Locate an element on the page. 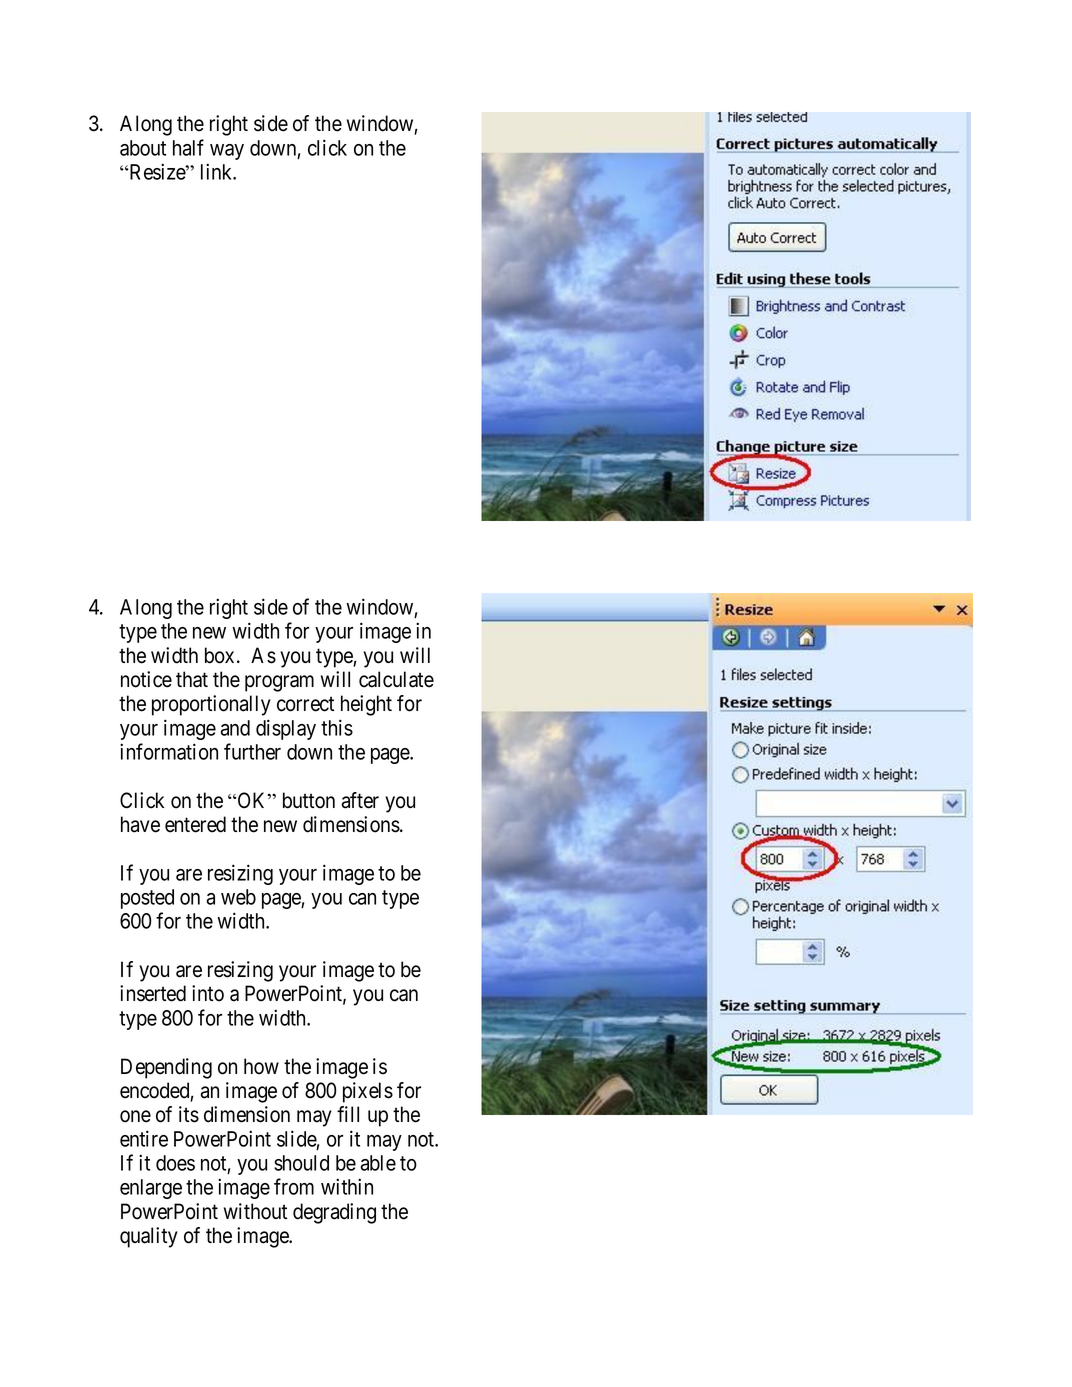  program is located at coordinates (279, 683).
